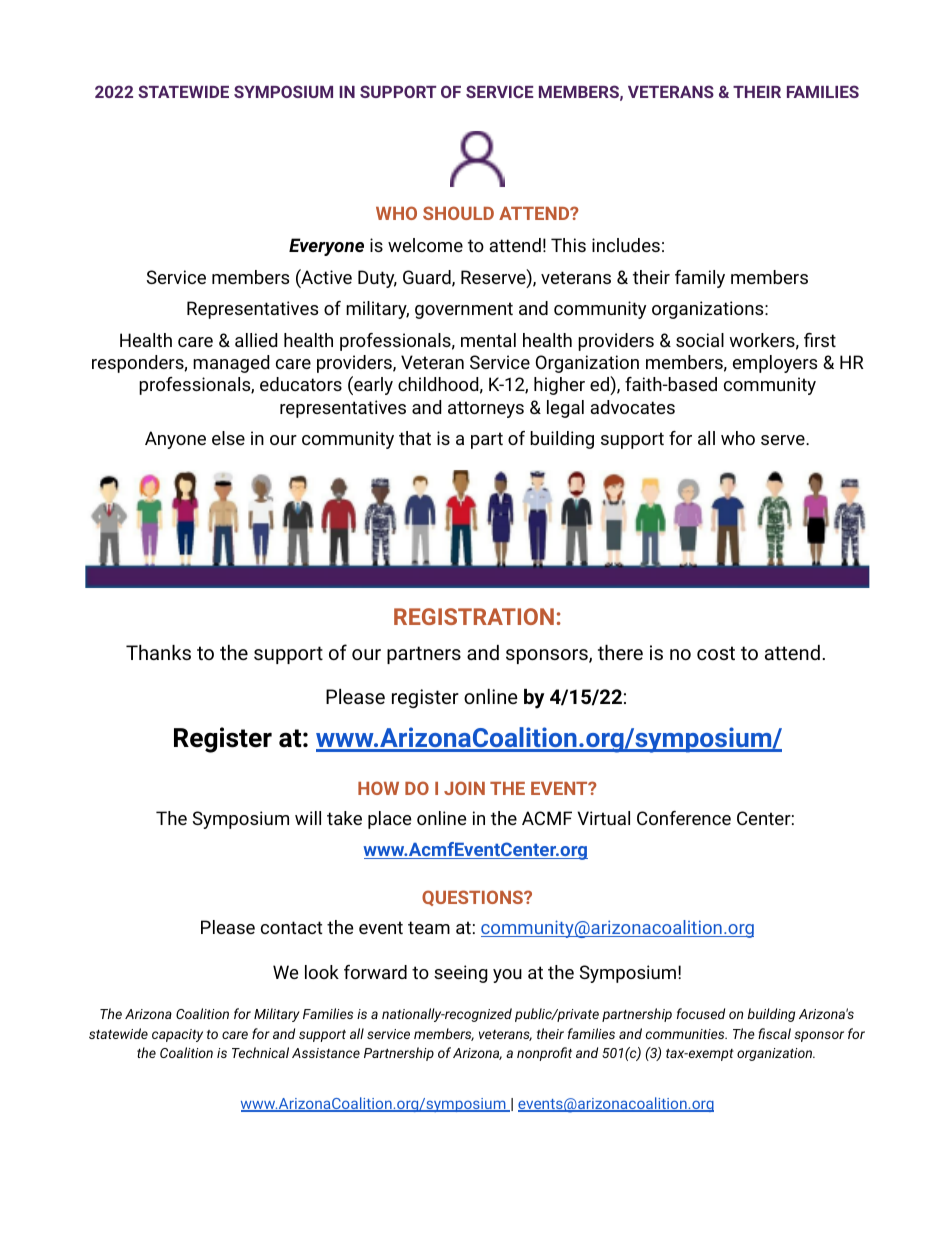 The image size is (952, 1233). Describe the element at coordinates (700, 279) in the screenshot. I see `family` at that location.
